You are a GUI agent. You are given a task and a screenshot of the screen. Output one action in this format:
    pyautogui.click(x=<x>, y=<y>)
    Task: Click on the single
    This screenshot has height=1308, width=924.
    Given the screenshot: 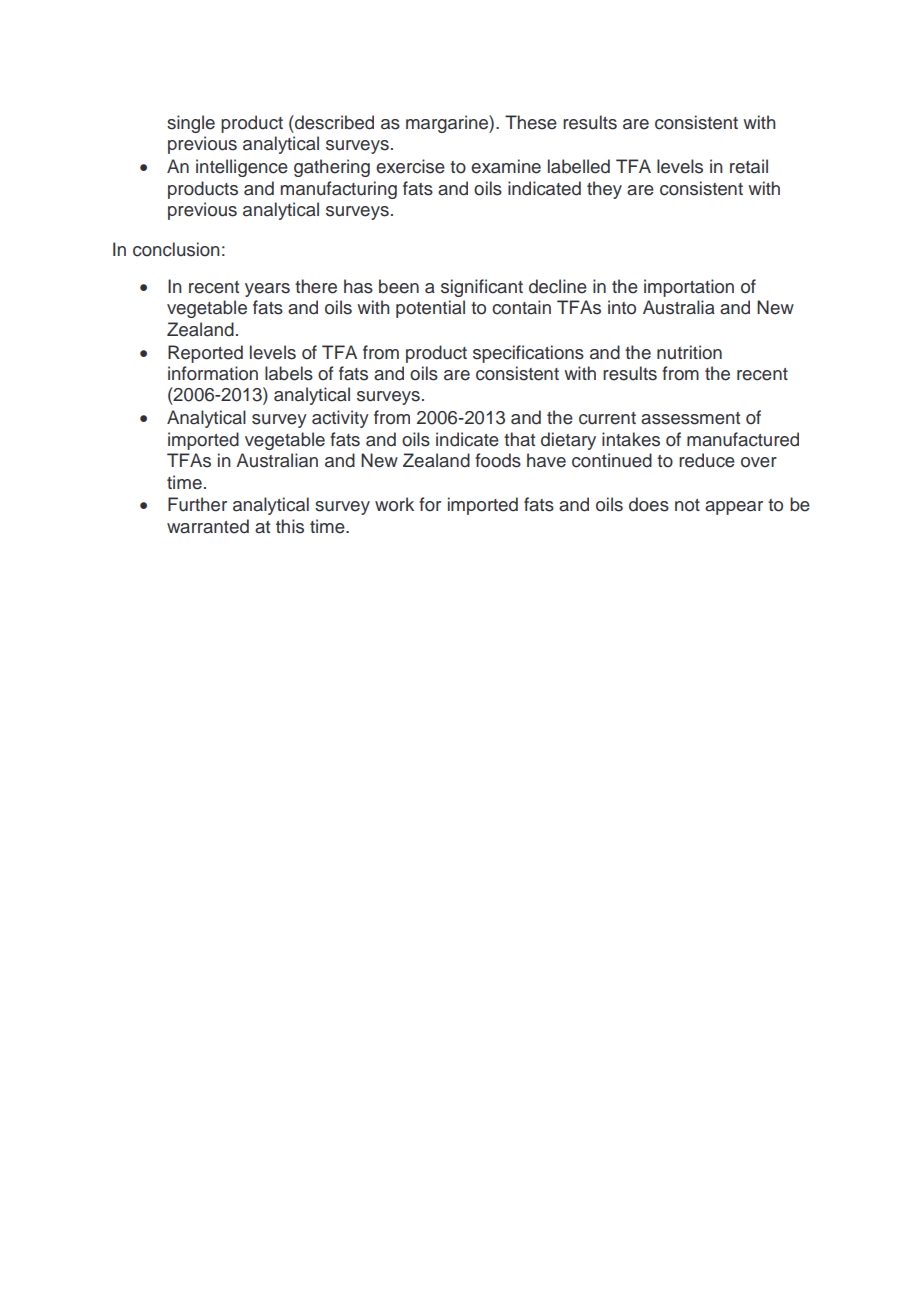 What is the action you would take?
    pyautogui.click(x=191, y=124)
